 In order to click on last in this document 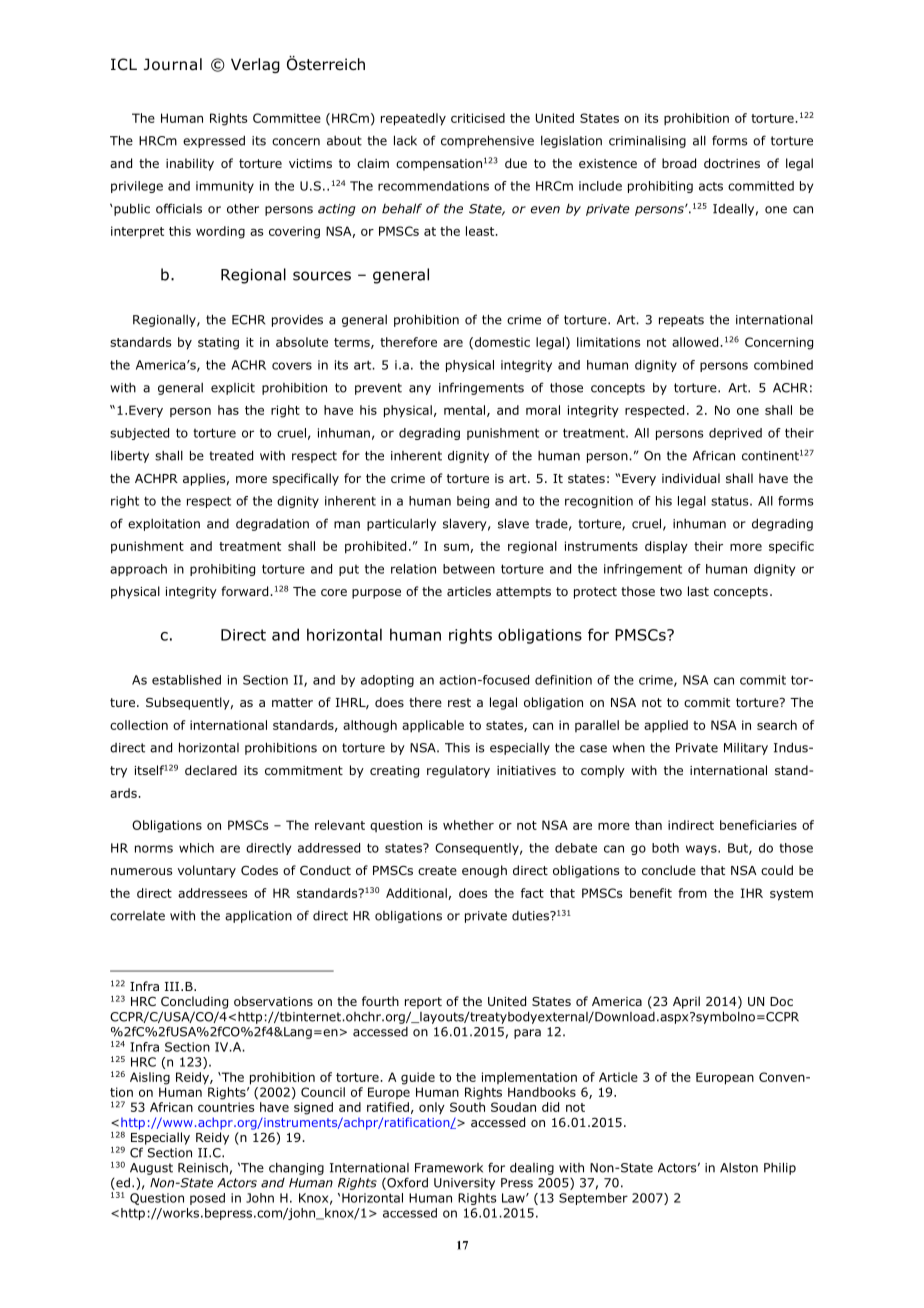, I will do `click(698, 591)`.
